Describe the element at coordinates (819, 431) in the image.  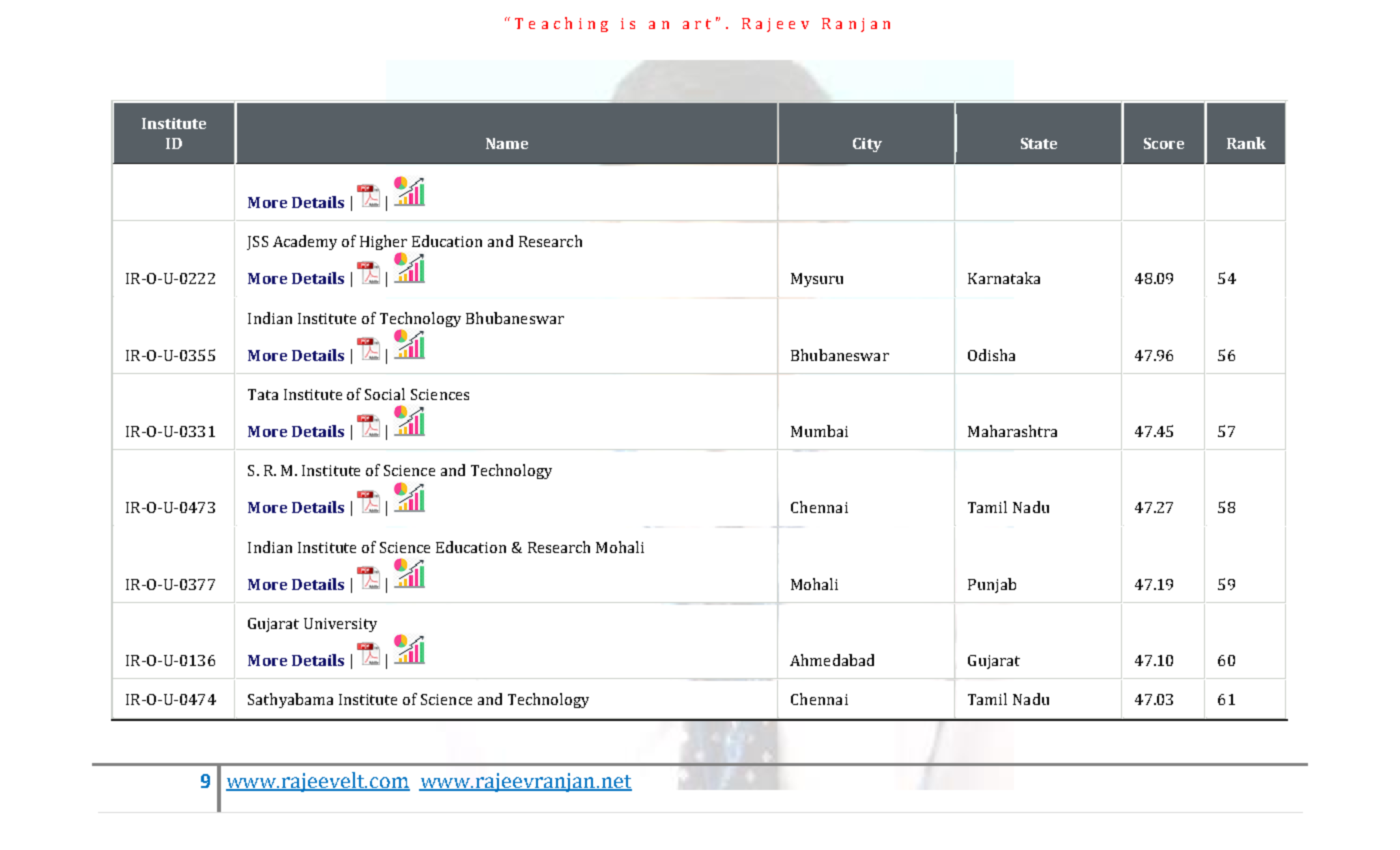
I see `Mumbai` at that location.
